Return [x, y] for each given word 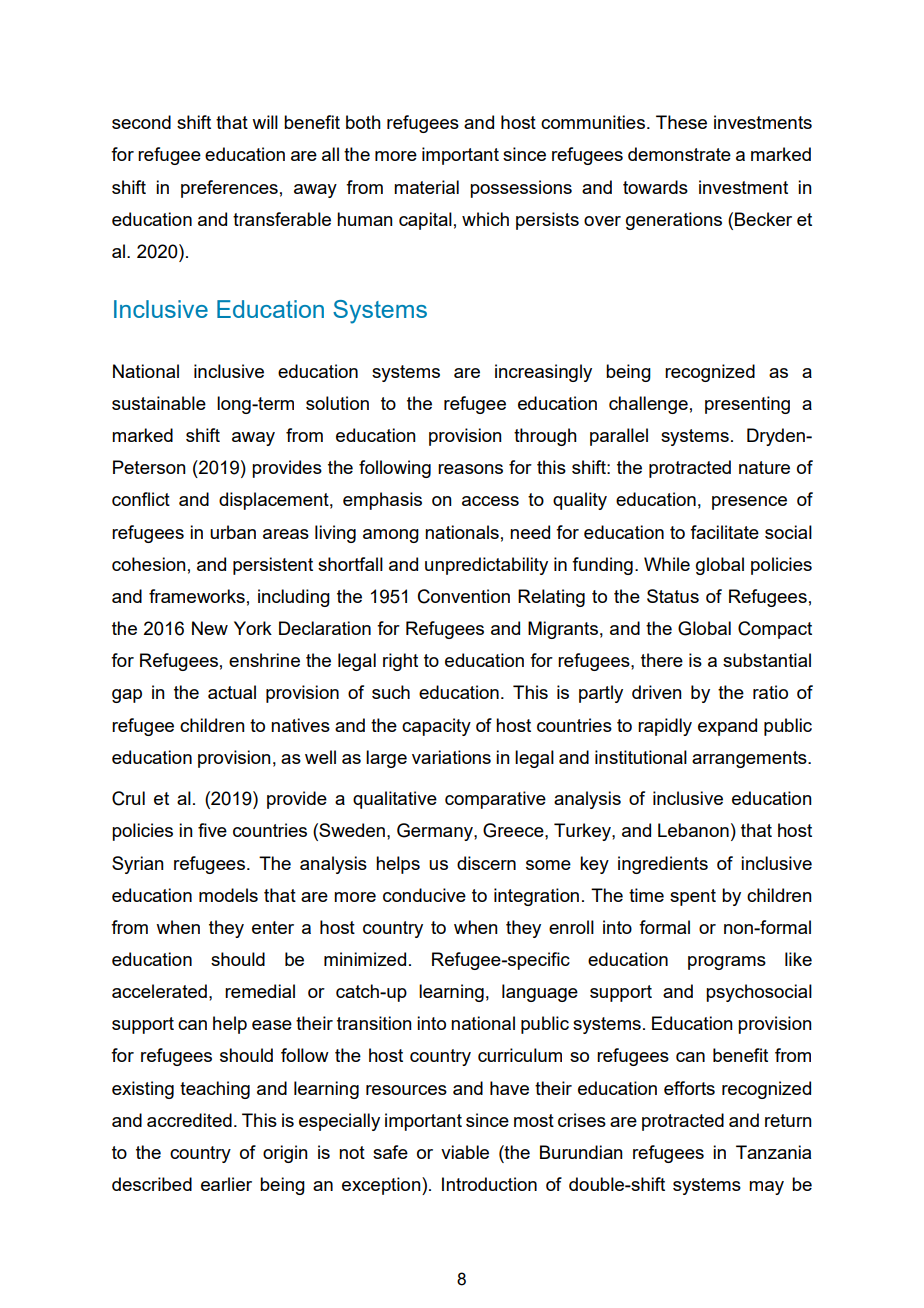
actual [232, 692]
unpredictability [486, 566]
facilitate [724, 532]
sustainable [159, 403]
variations [451, 757]
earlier [226, 1184]
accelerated [159, 991]
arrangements [750, 759]
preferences [229, 189]
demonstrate [679, 154]
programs [727, 963]
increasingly [543, 373]
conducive [424, 895]
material [426, 187]
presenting [747, 405]
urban [233, 532]
